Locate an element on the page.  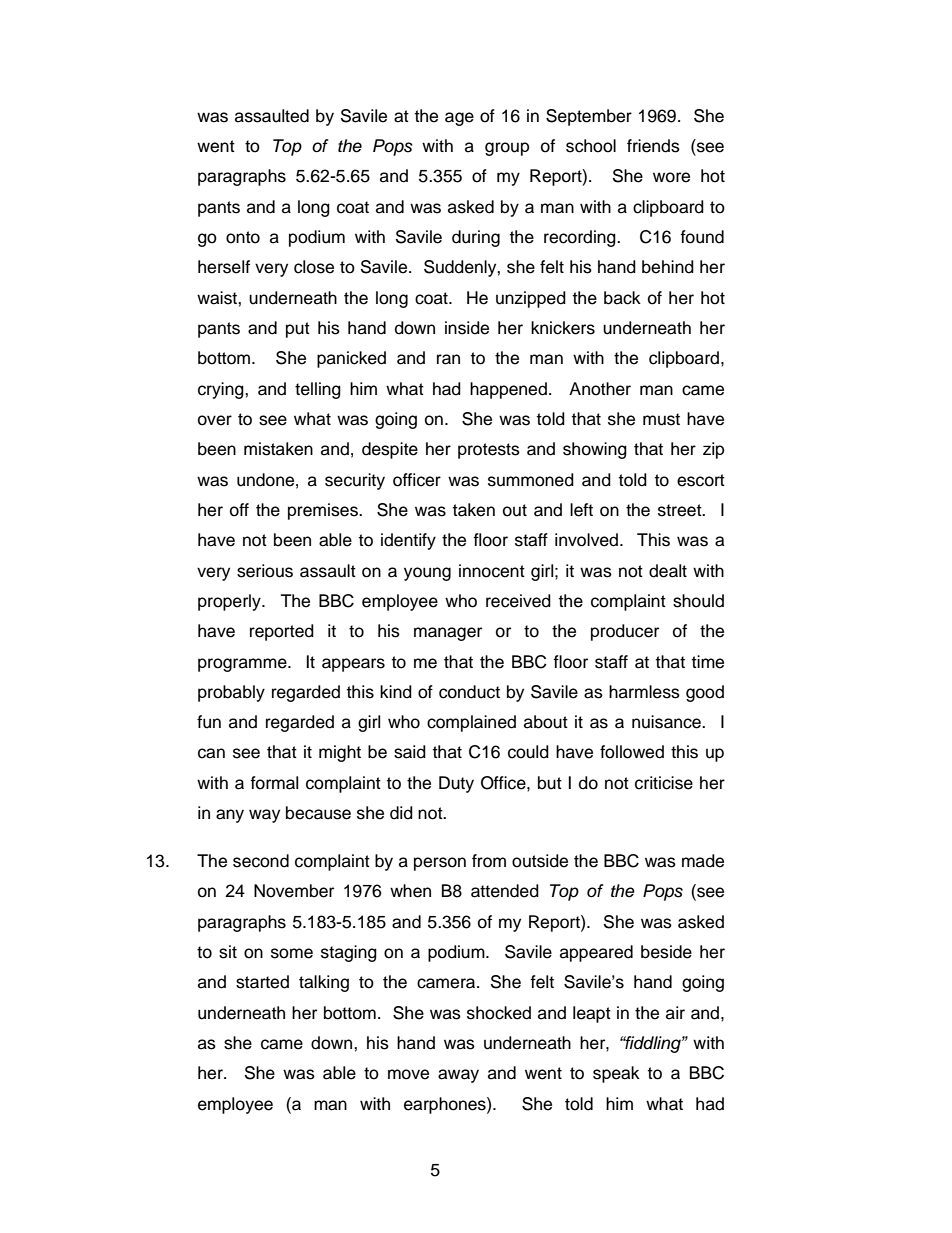
started is located at coordinates (262, 982).
